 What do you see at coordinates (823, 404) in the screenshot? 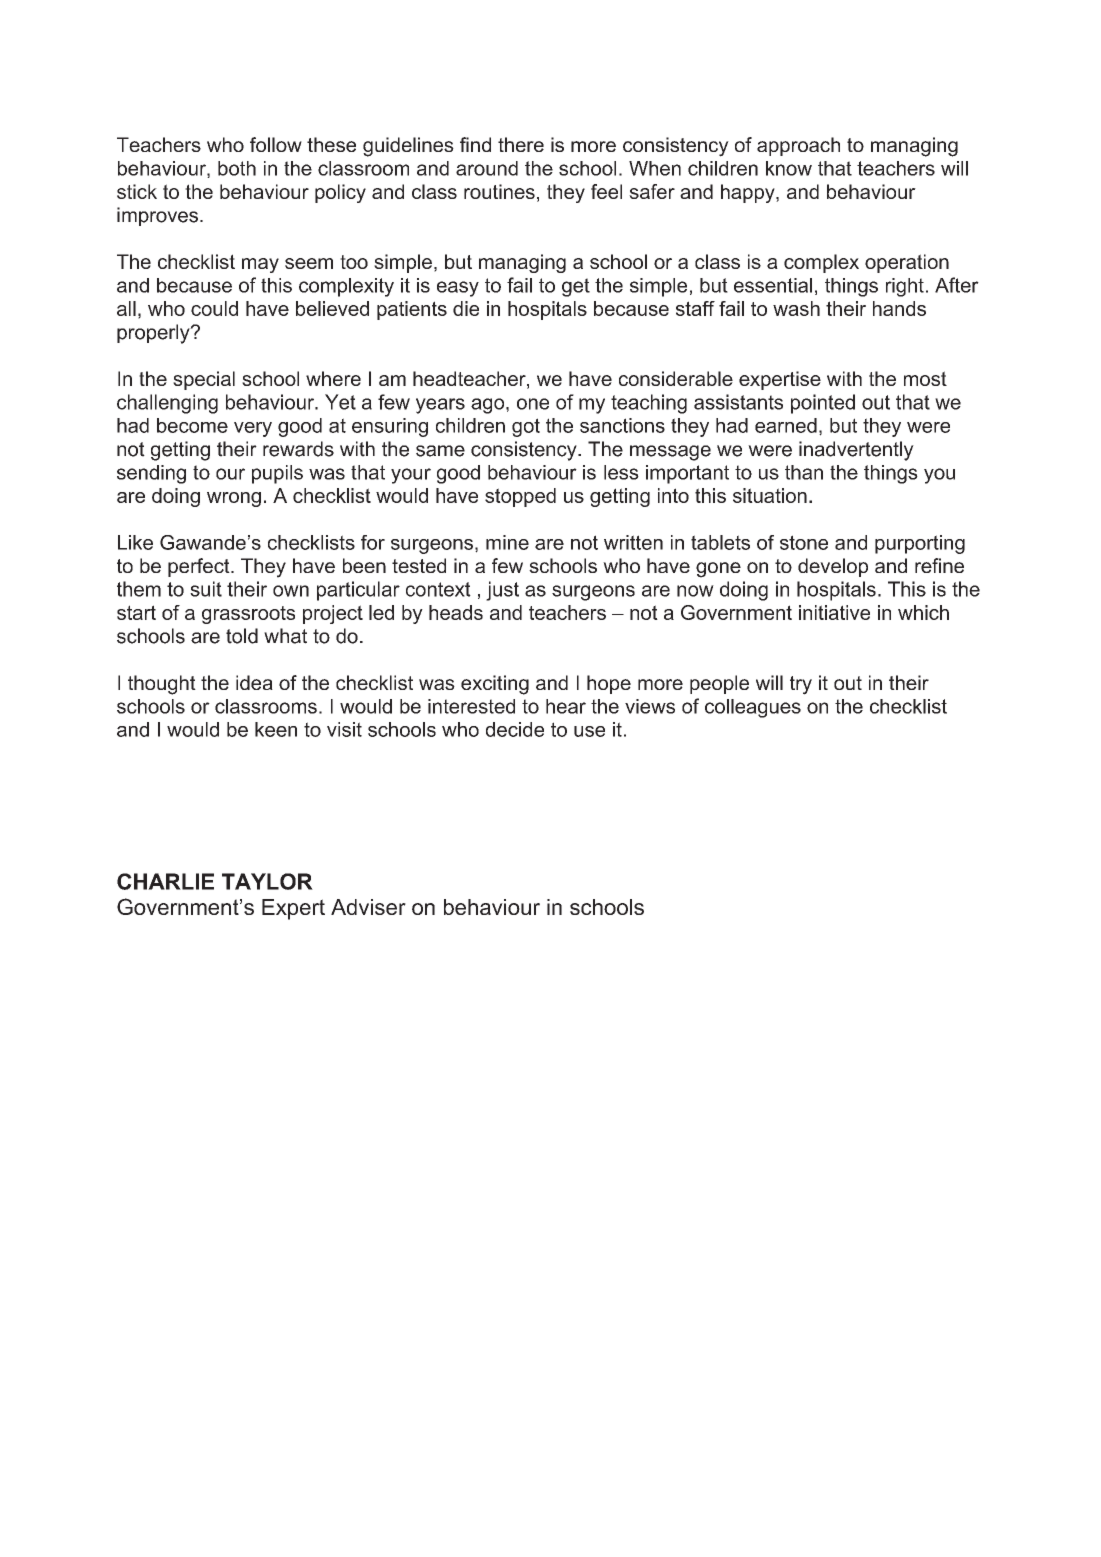
I see `pointed` at bounding box center [823, 404].
